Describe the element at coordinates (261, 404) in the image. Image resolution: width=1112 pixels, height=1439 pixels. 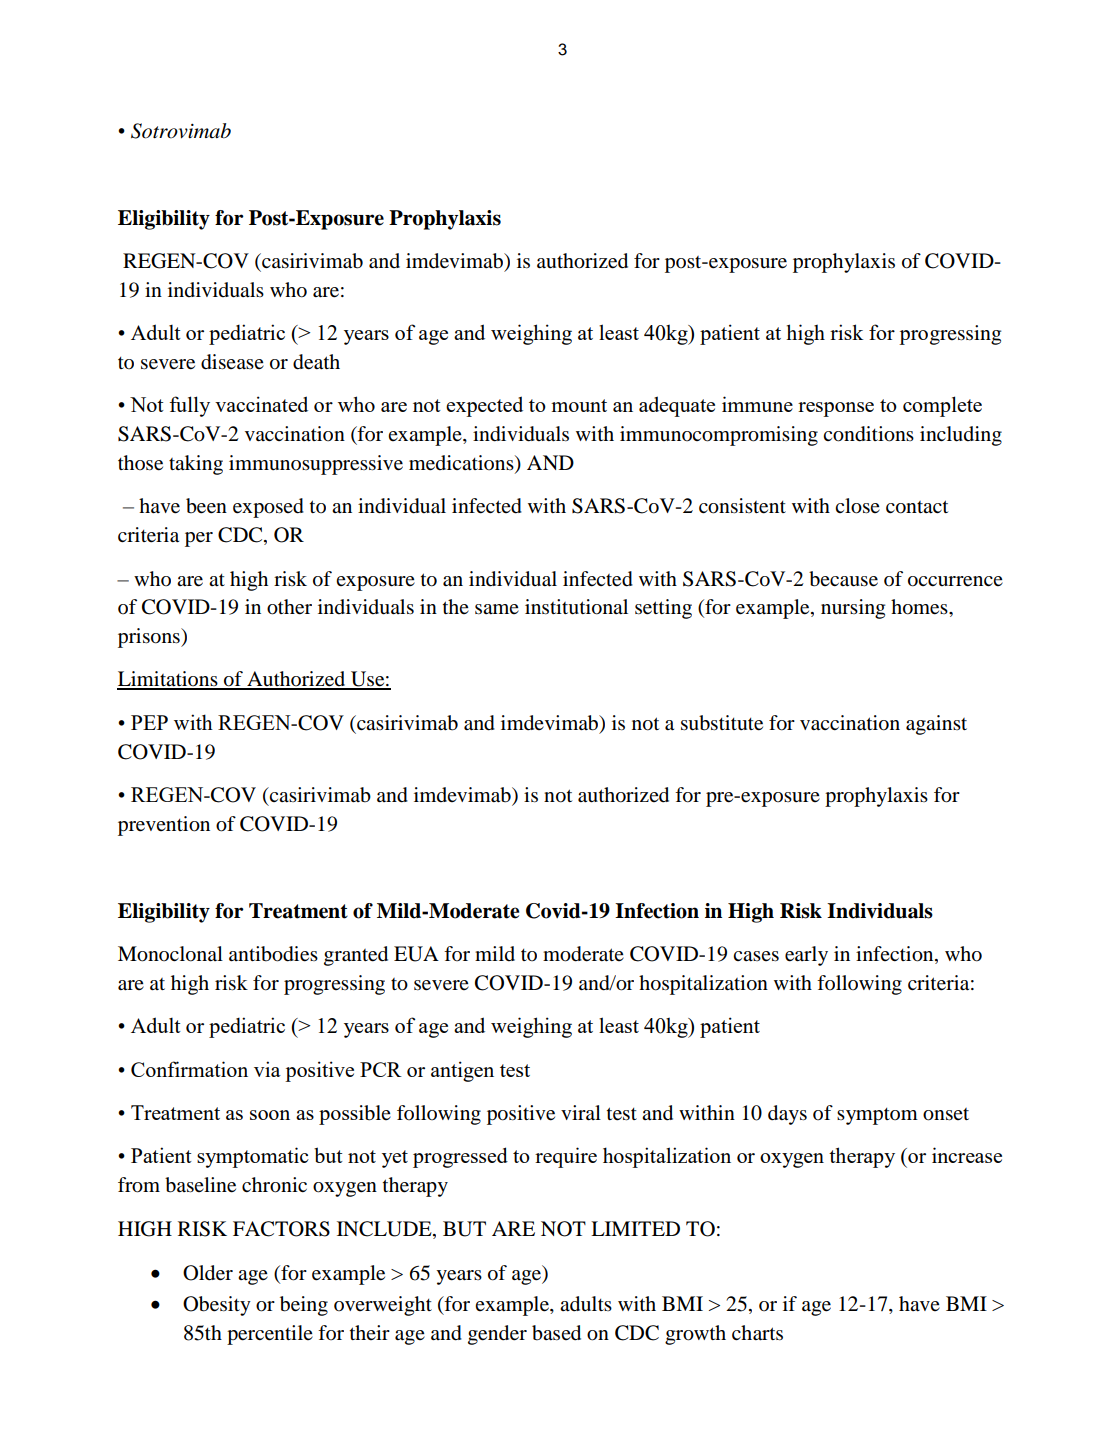
I see `vaccinated` at that location.
